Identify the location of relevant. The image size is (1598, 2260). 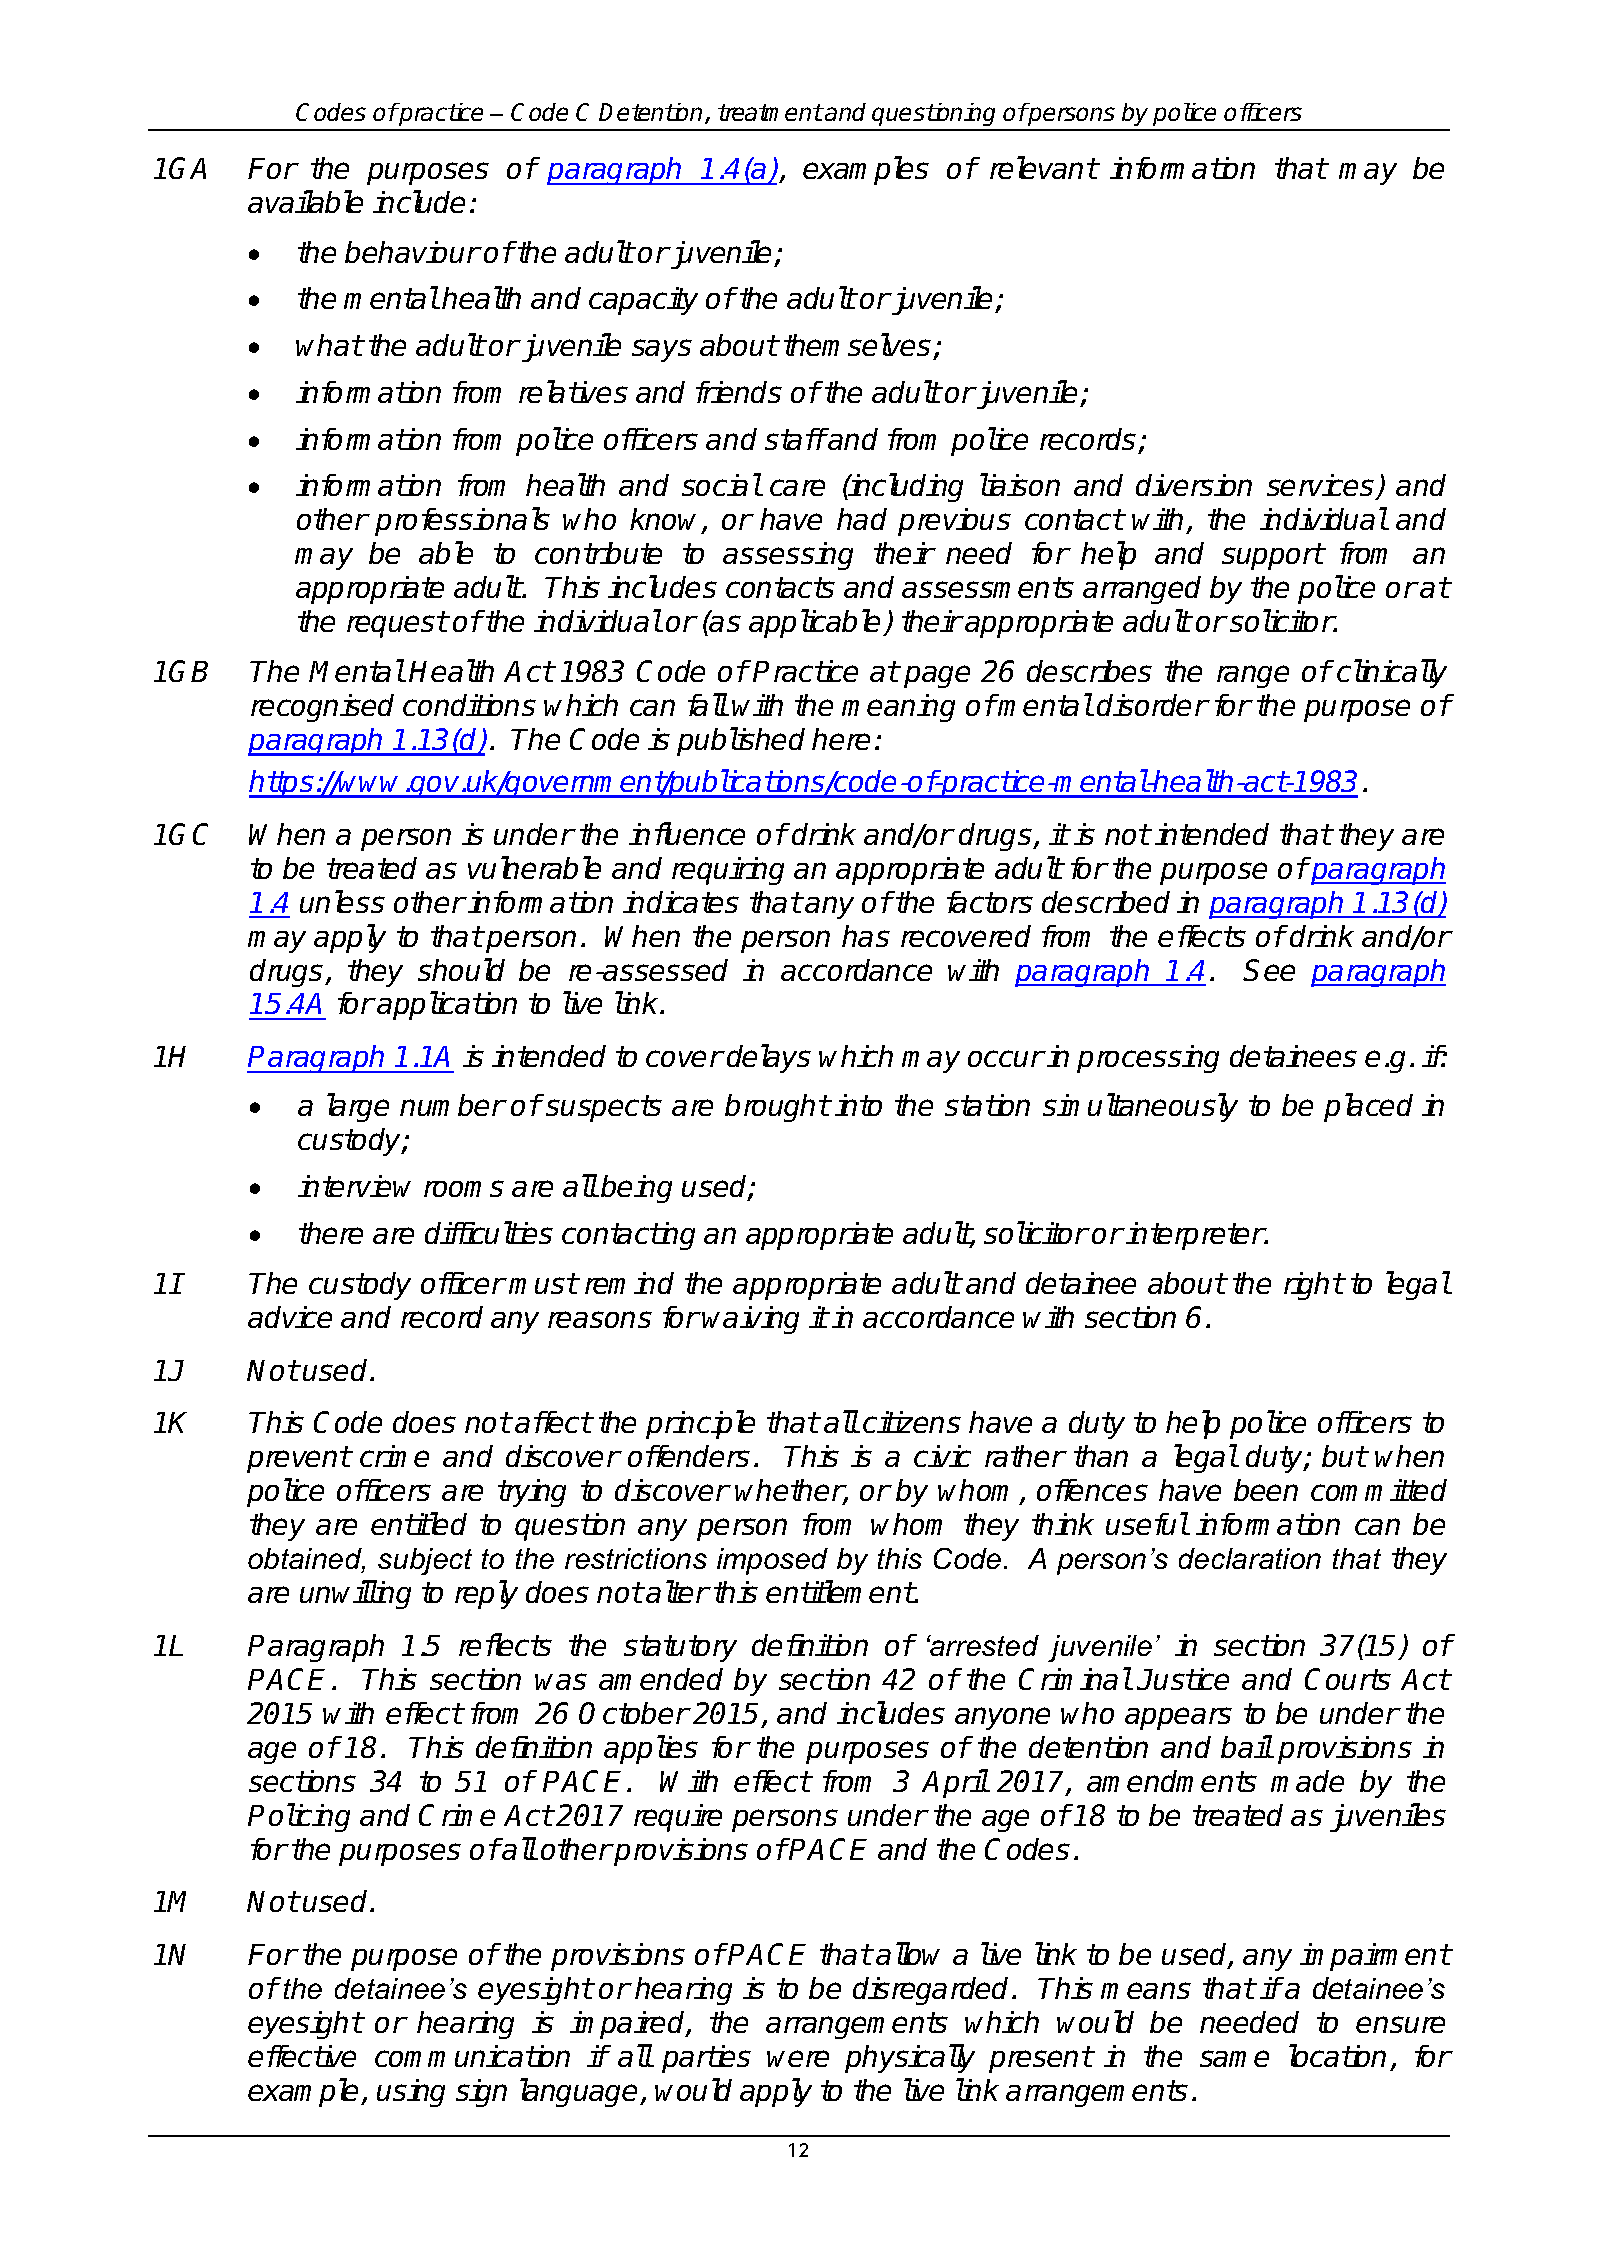
(1044, 167).
